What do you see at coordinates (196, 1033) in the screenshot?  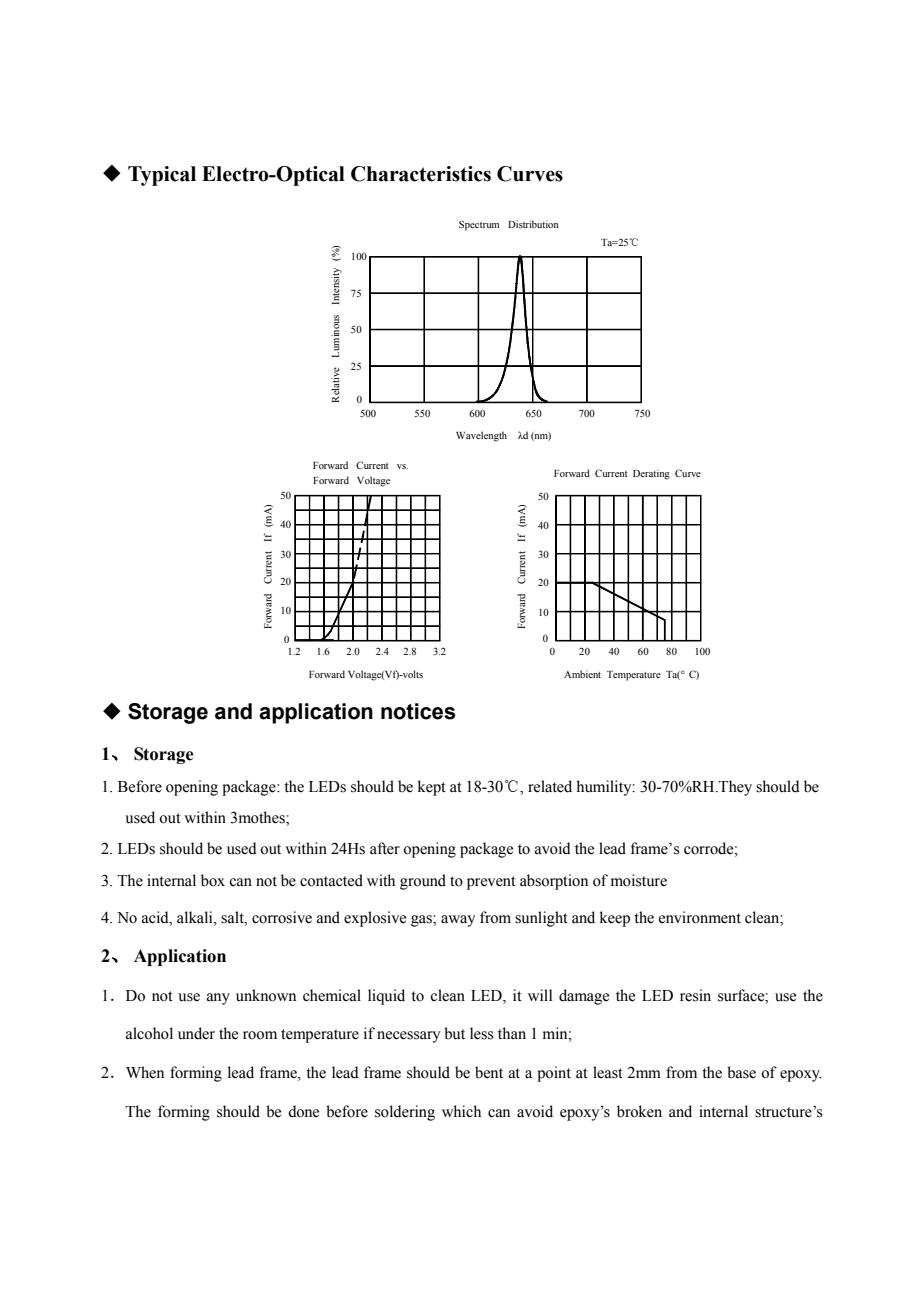 I see `under` at bounding box center [196, 1033].
